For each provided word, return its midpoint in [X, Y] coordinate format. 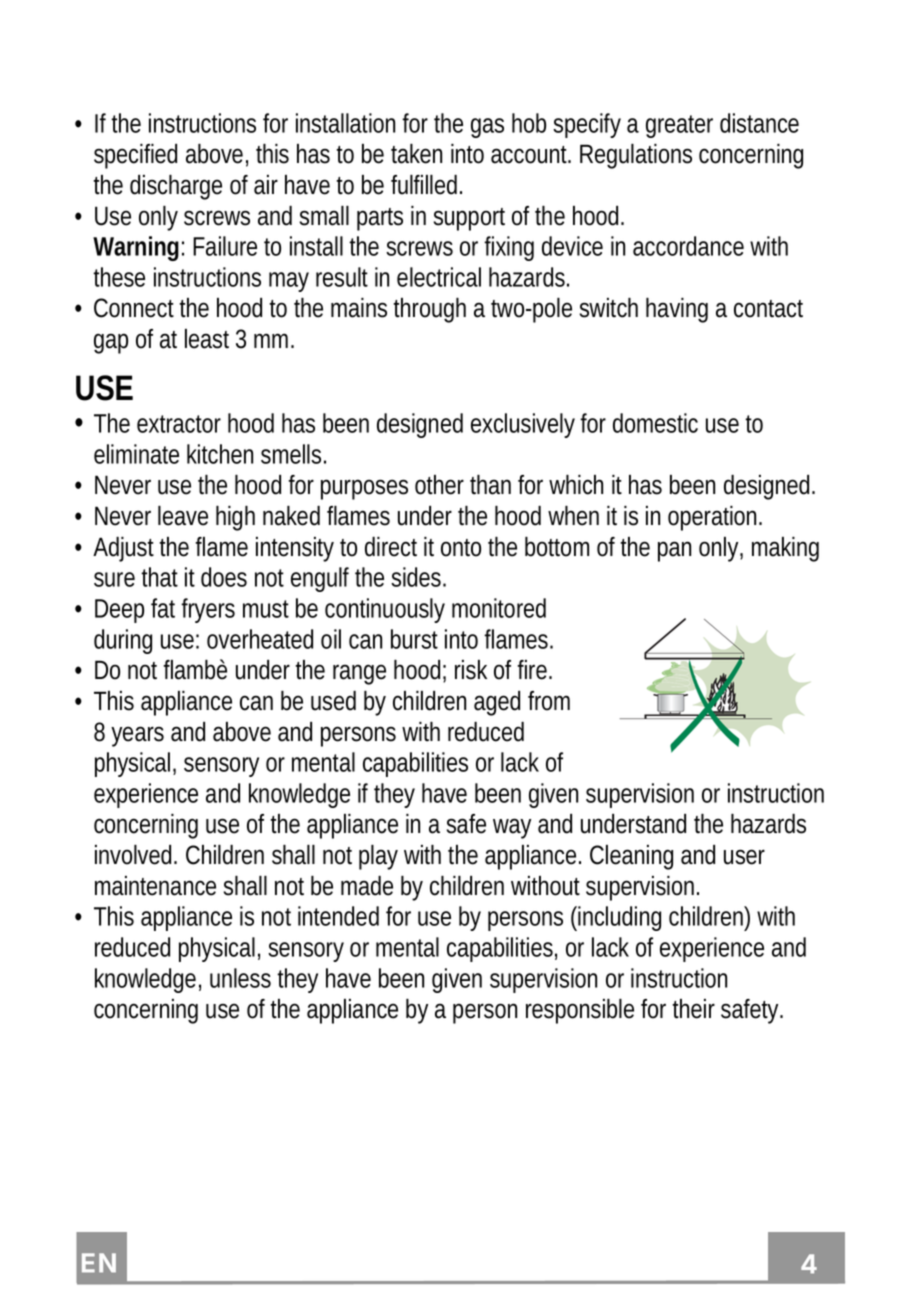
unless [240, 978]
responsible [580, 1011]
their [693, 1009]
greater [679, 126]
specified [135, 156]
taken [416, 153]
